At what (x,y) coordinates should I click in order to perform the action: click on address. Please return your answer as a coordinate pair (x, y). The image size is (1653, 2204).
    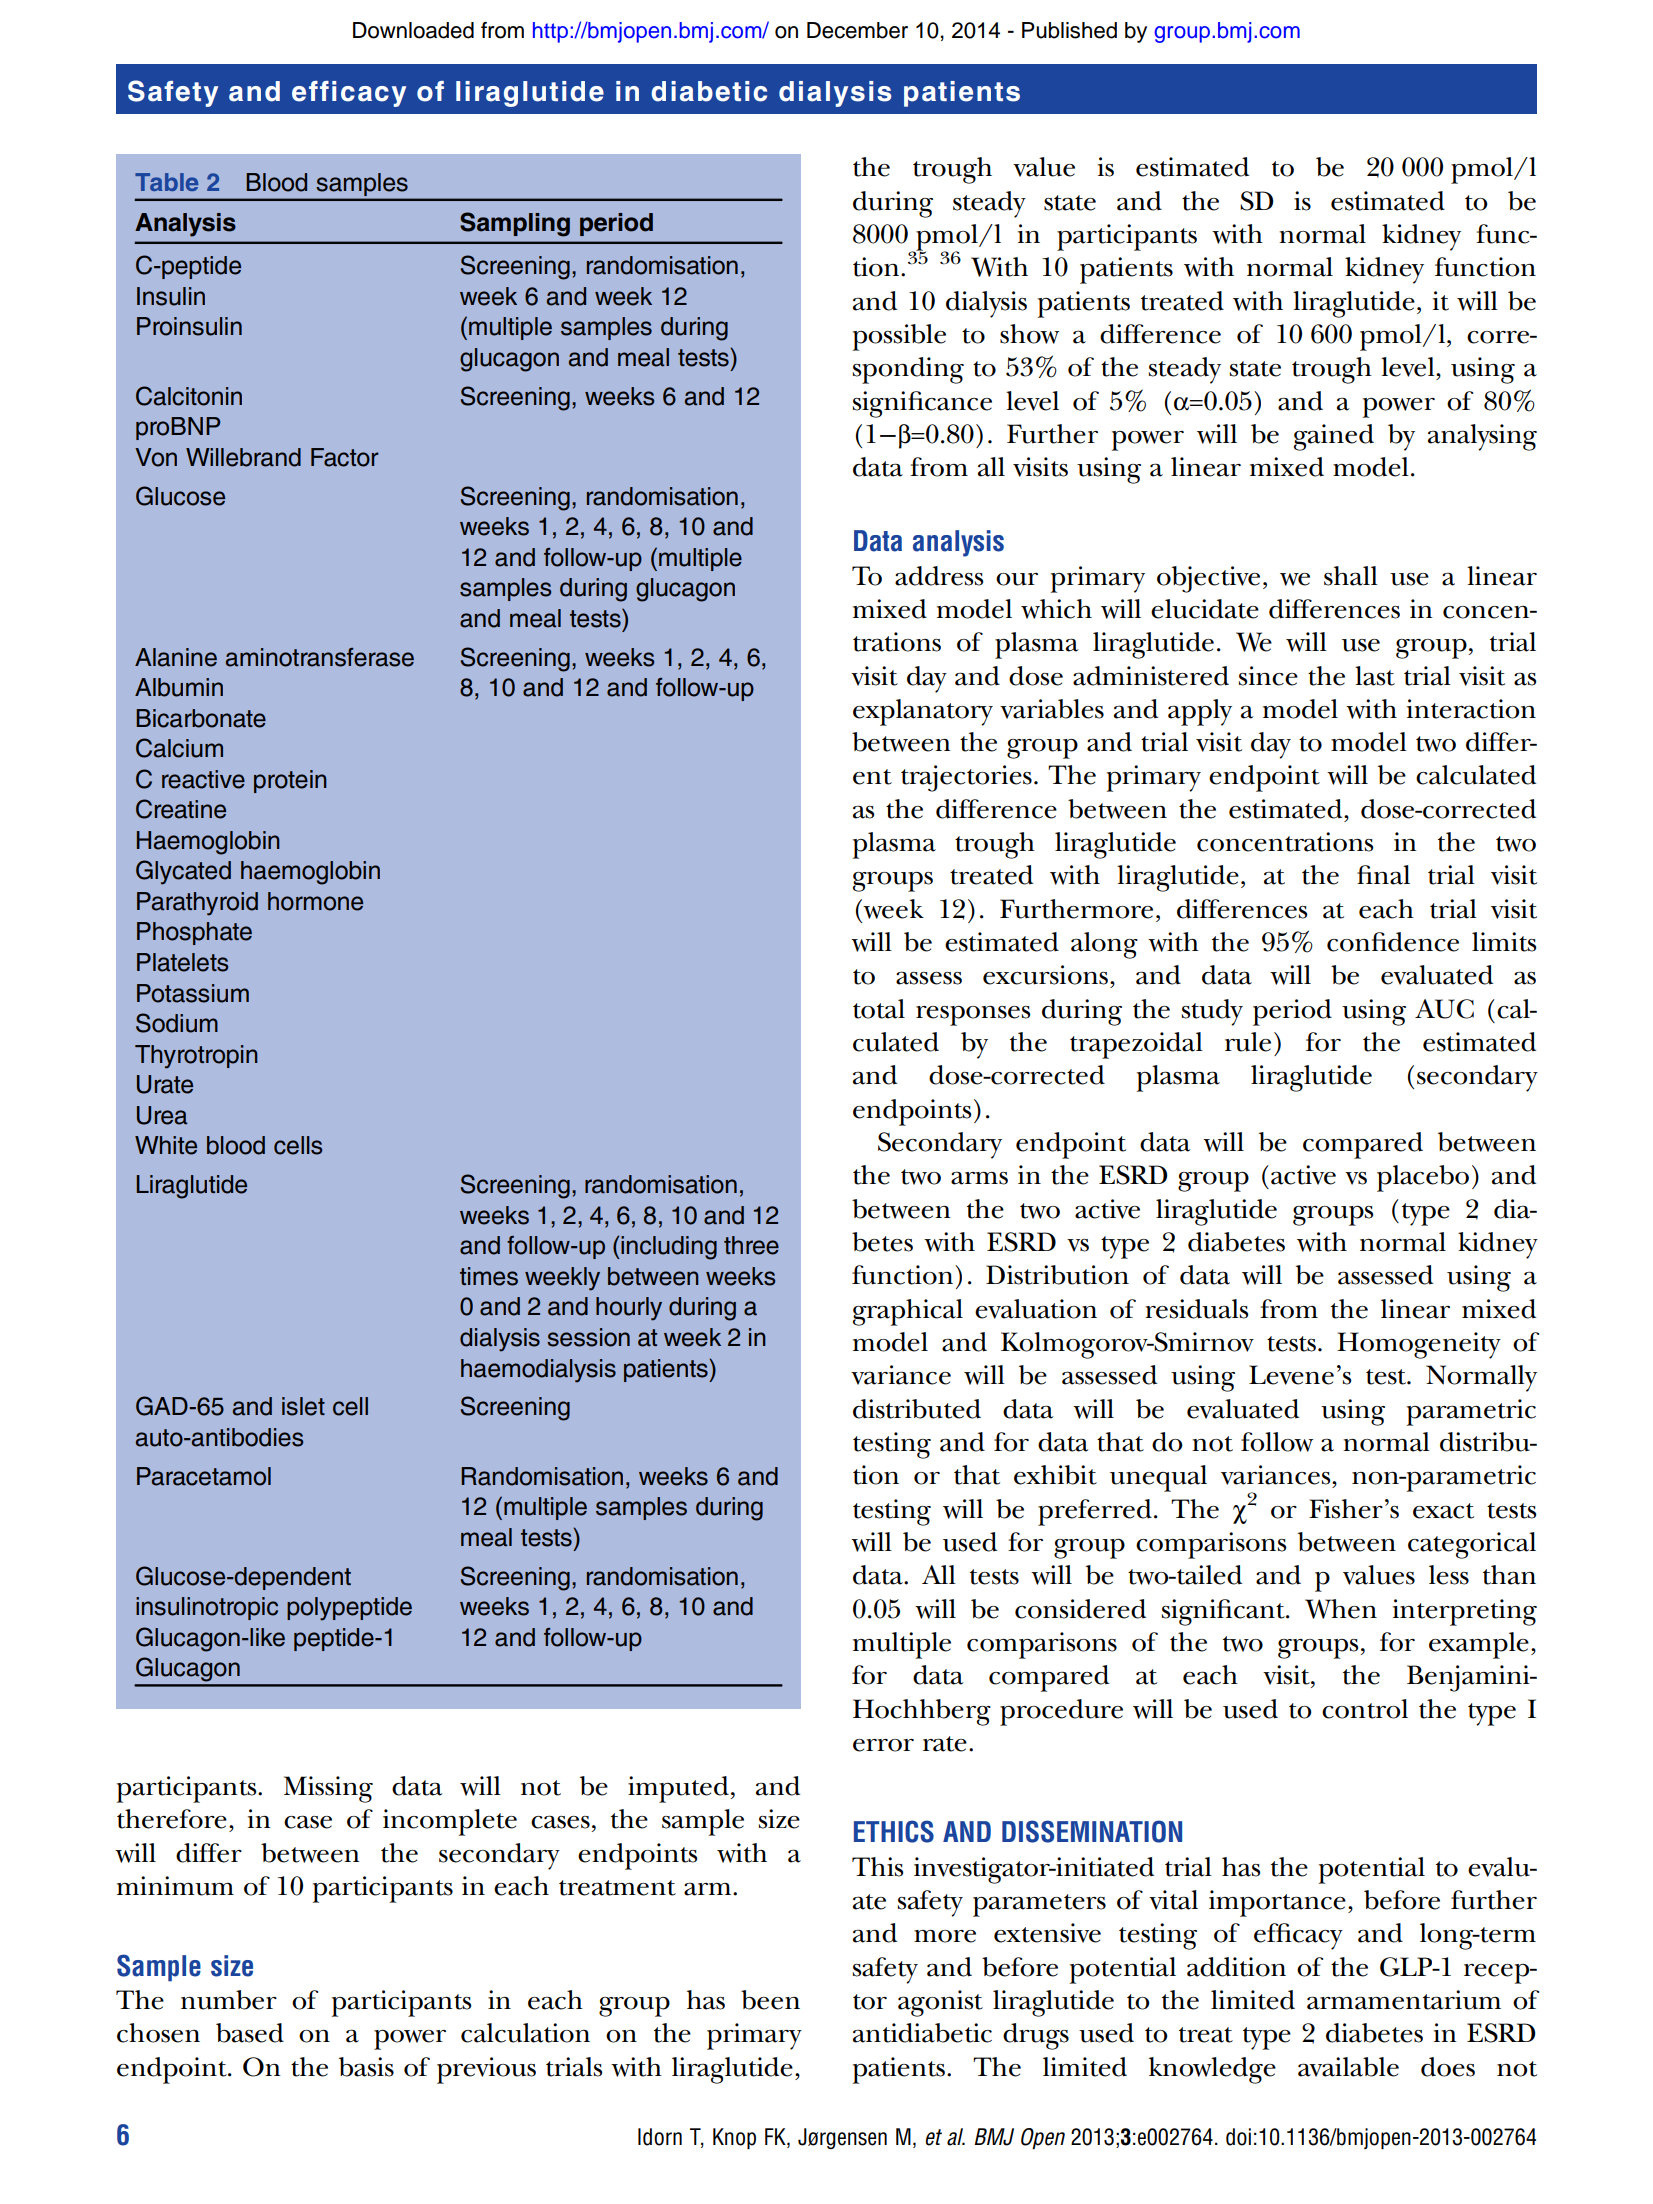
    Looking at the image, I should click on (939, 576).
